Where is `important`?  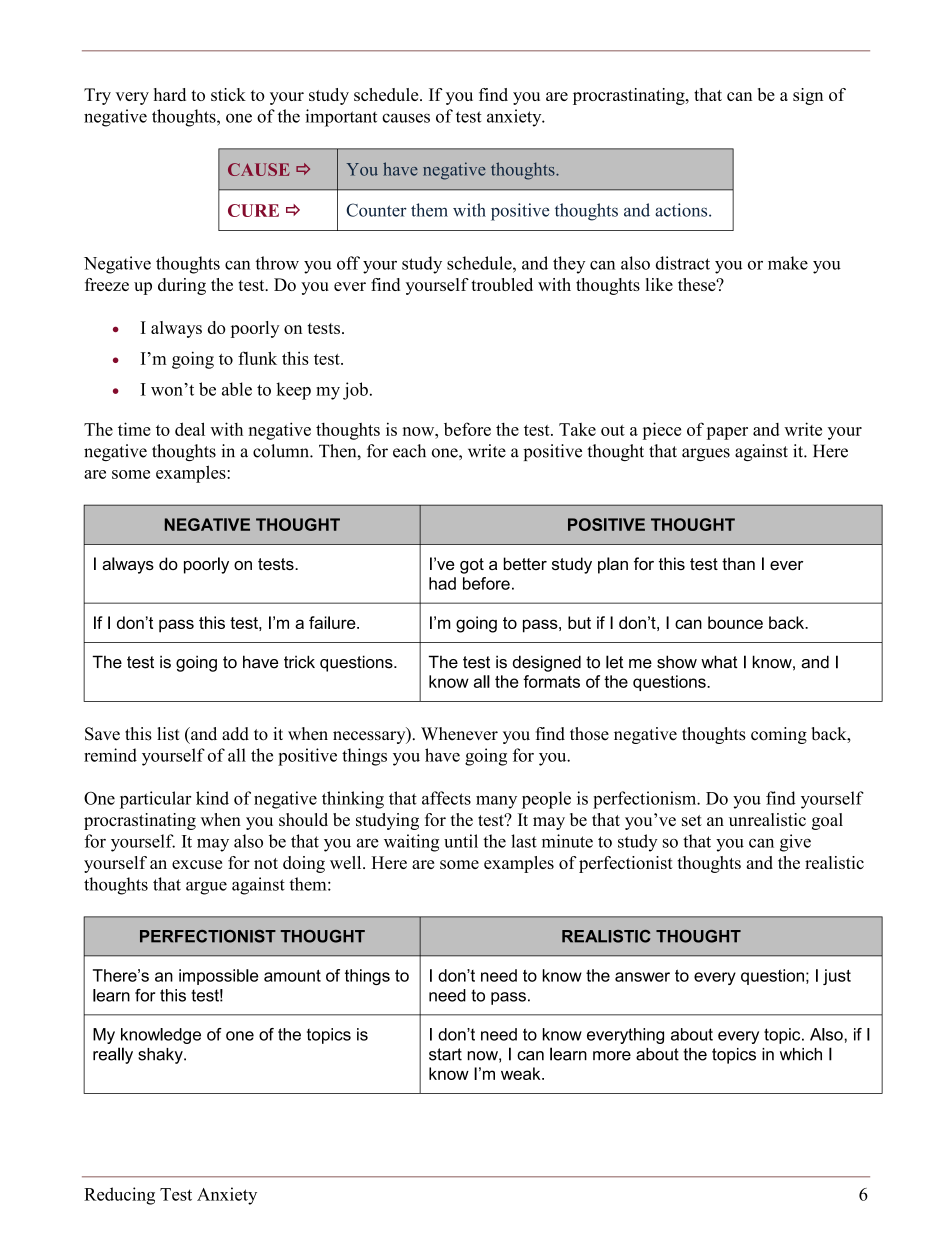 important is located at coordinates (341, 118).
